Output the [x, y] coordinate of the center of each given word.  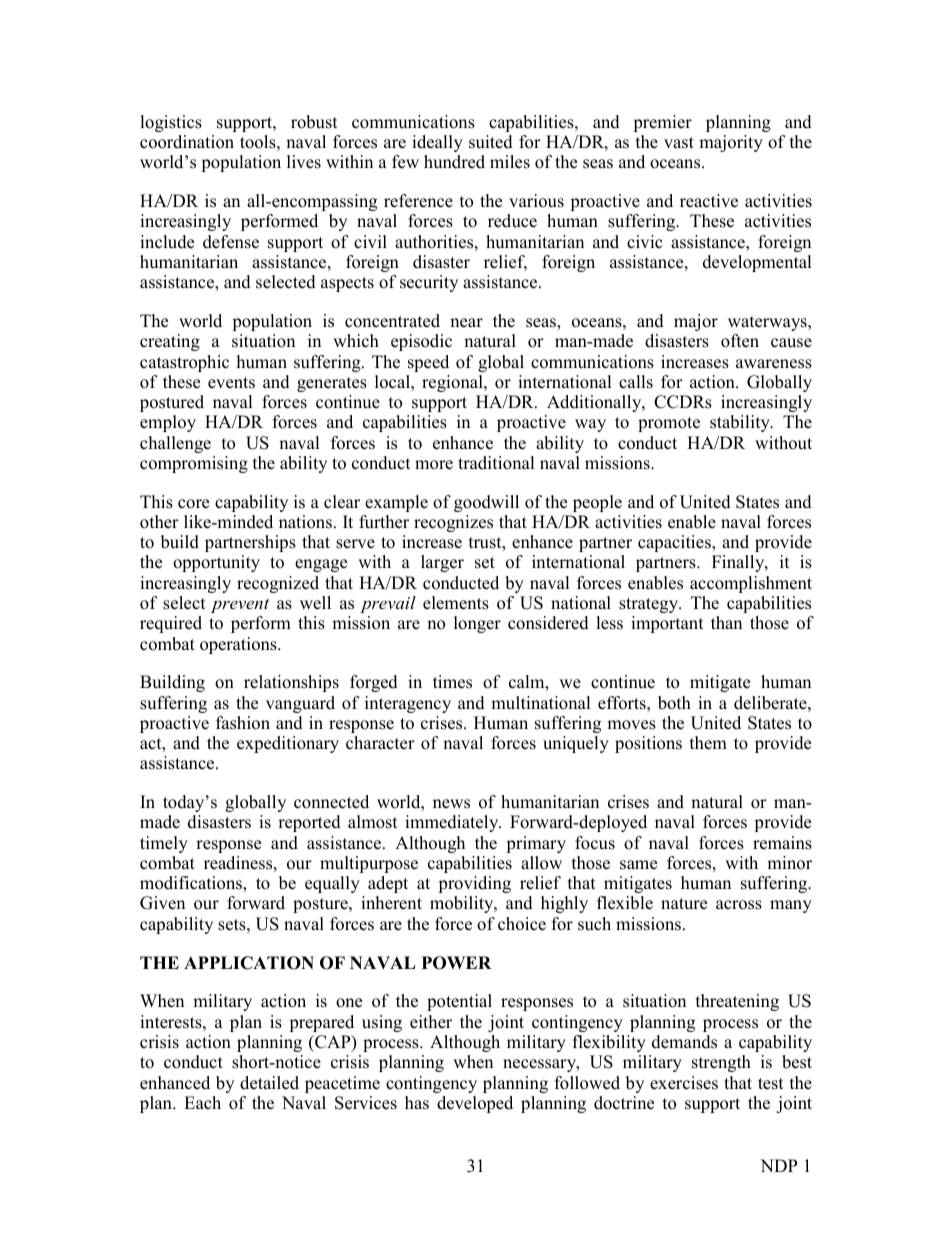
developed [475, 1104]
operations [239, 645]
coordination [187, 142]
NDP [778, 1165]
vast [679, 143]
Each [202, 1103]
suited [491, 142]
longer [477, 624]
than [726, 622]
